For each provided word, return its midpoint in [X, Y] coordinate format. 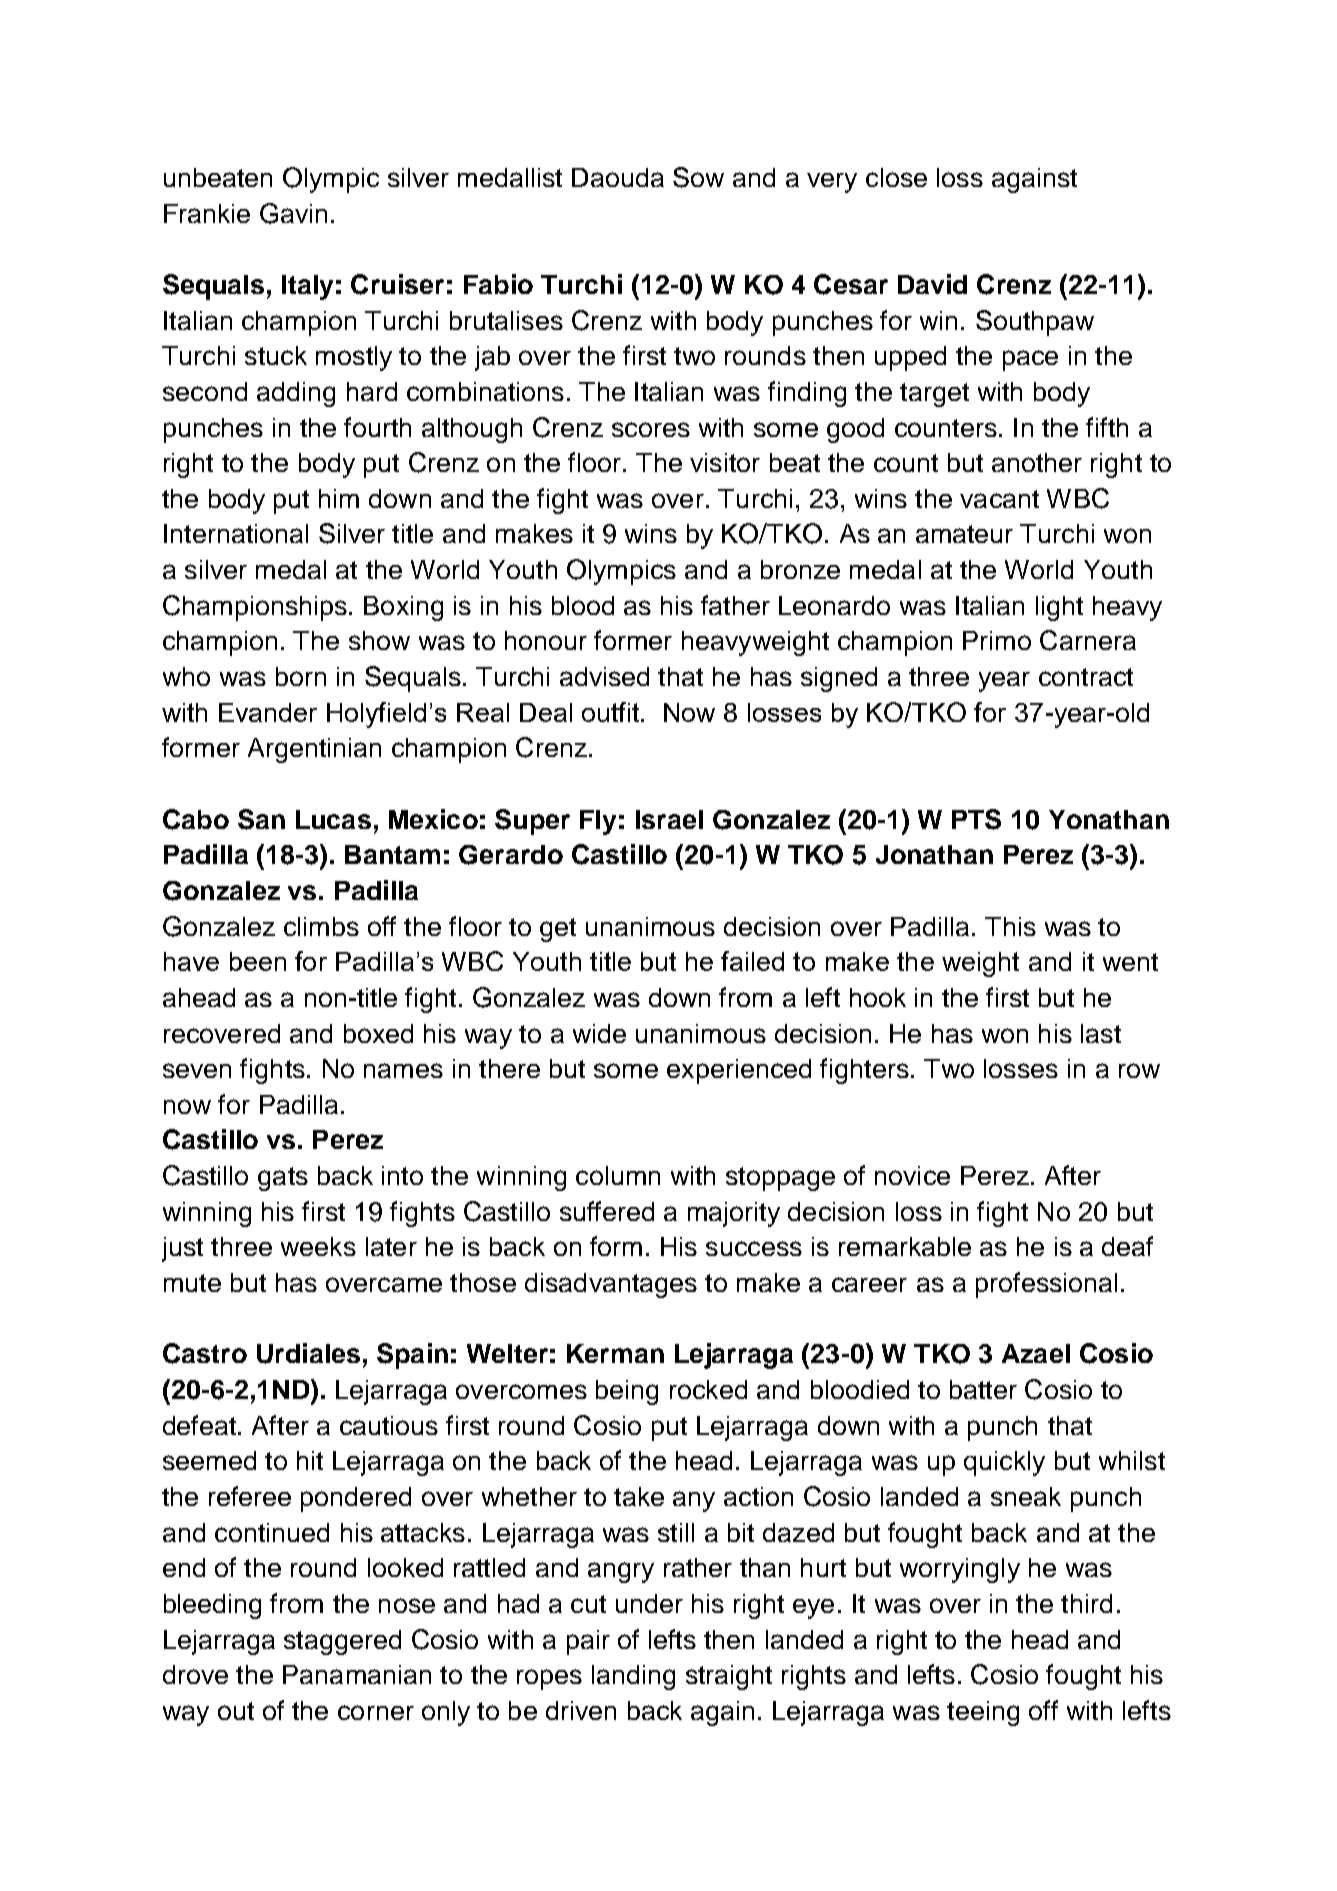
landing [633, 1677]
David [932, 284]
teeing [983, 1713]
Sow [698, 177]
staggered [342, 1642]
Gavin [293, 213]
